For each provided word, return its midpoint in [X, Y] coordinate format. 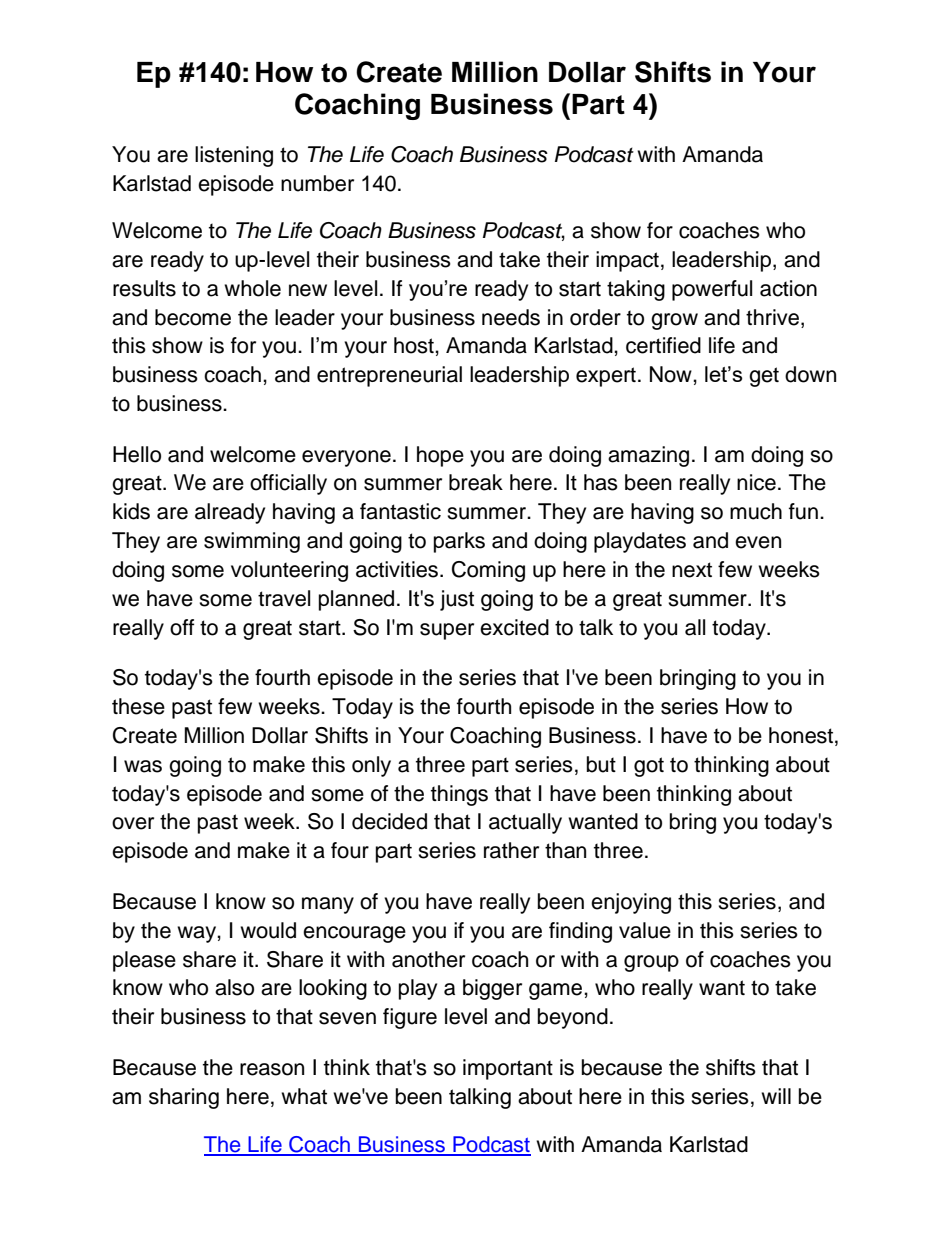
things [459, 795]
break [476, 482]
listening [234, 156]
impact [627, 261]
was [143, 766]
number [317, 183]
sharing [184, 1098]
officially [288, 484]
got [649, 767]
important [508, 1069]
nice [756, 482]
